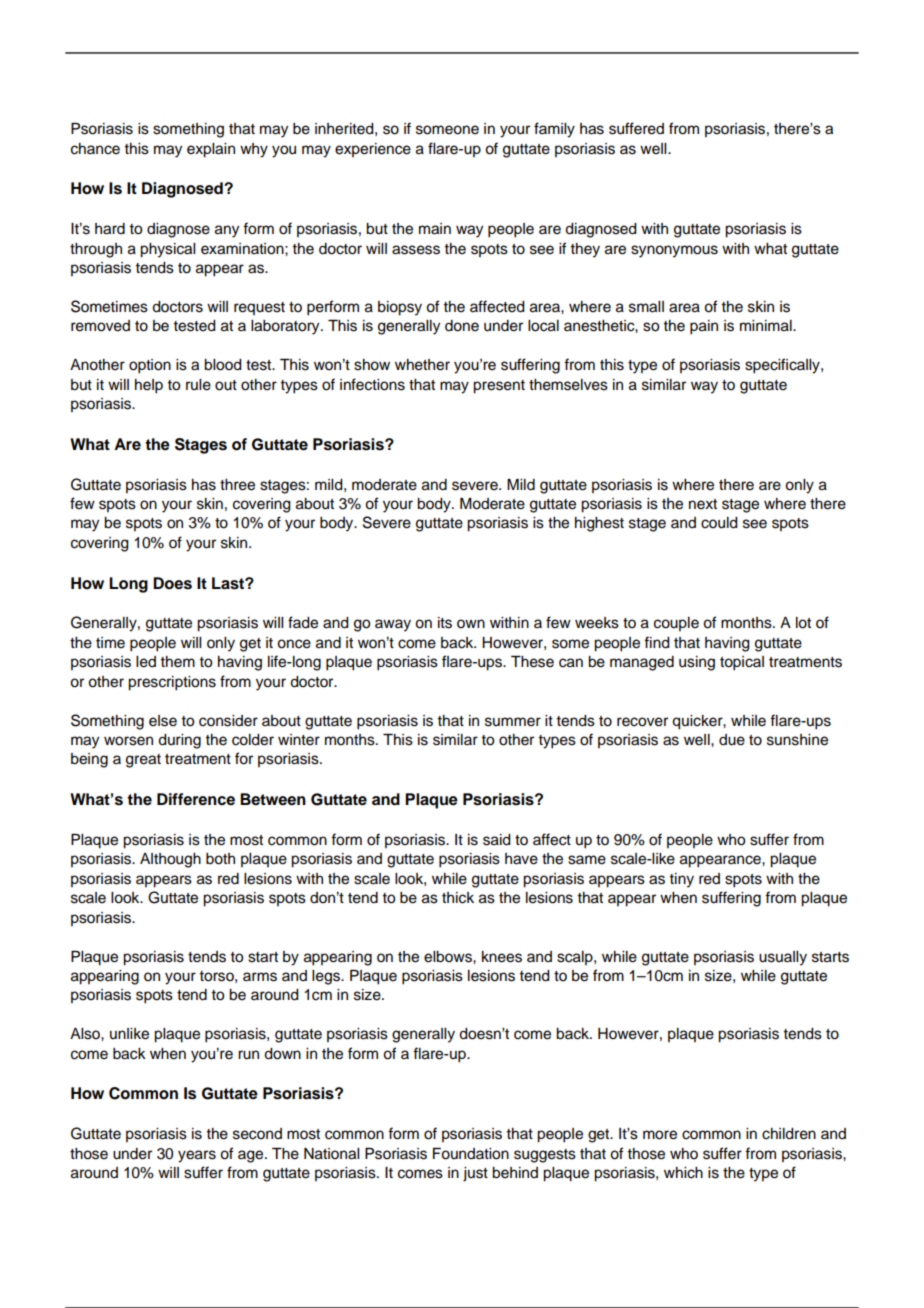  Describe the element at coordinates (237, 485) in the screenshot. I see `three` at that location.
